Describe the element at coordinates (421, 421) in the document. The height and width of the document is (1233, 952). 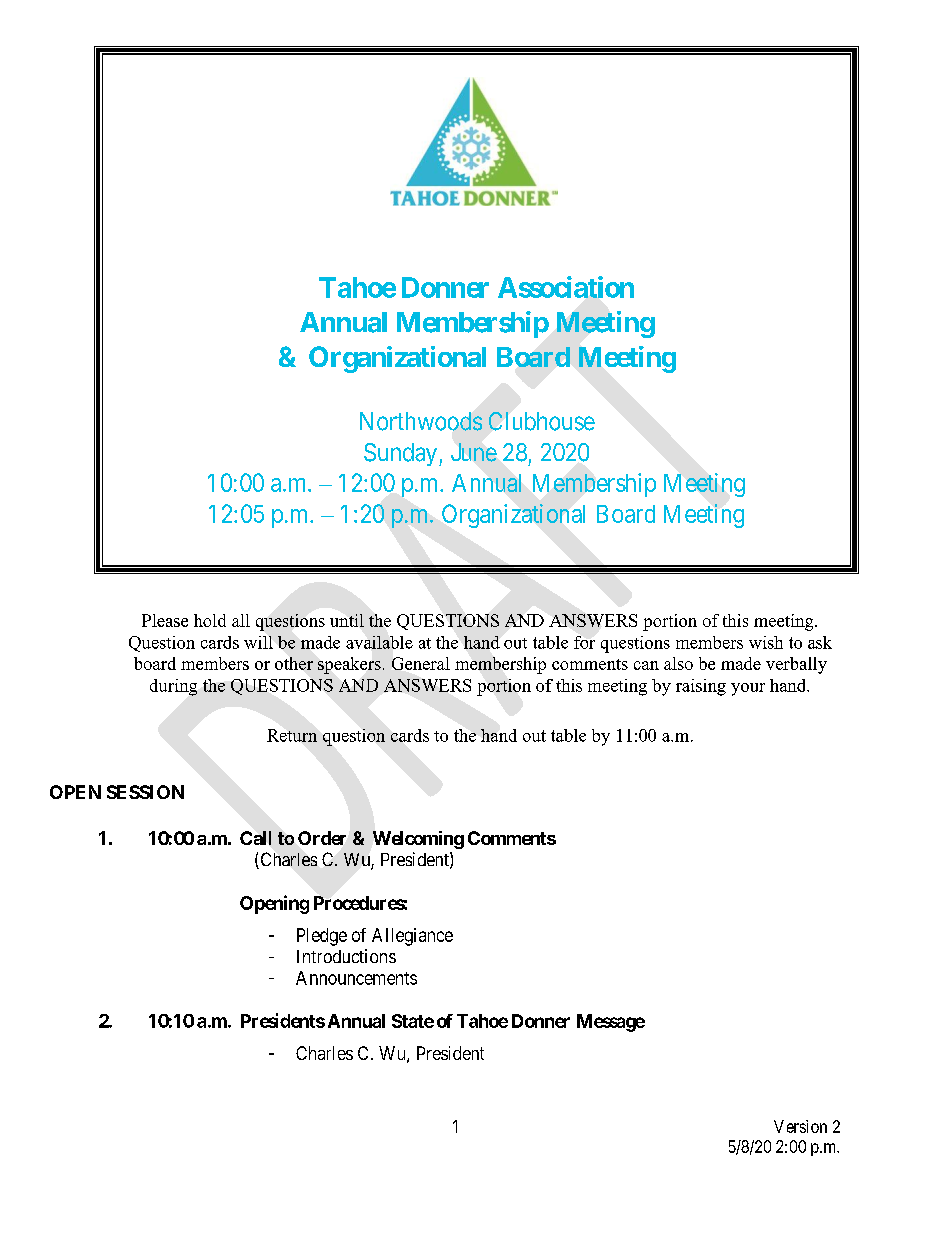
I see `Northwoods` at that location.
